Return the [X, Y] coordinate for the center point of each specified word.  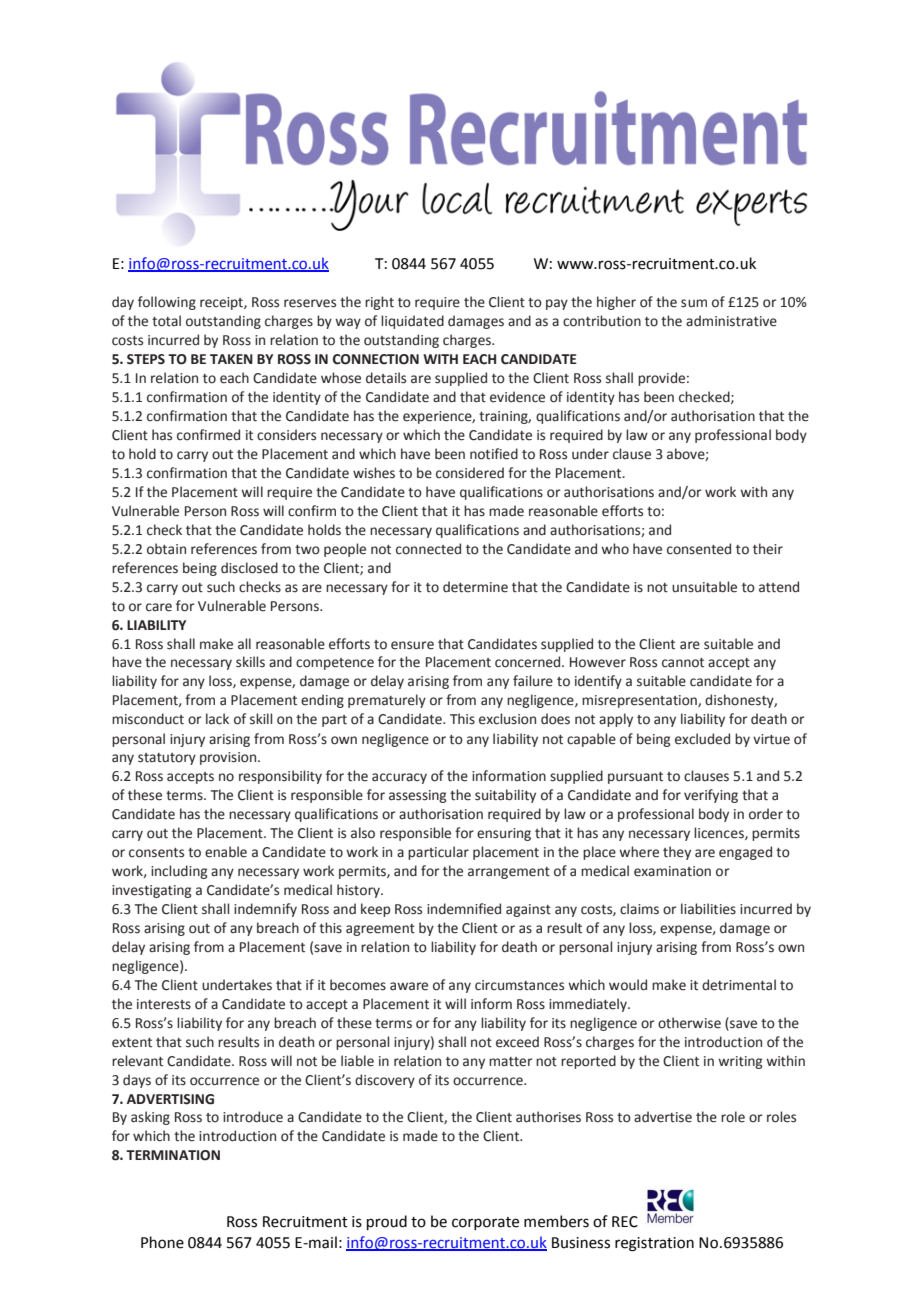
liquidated [412, 322]
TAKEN [231, 359]
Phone [162, 1242]
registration [654, 1244]
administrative [731, 321]
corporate [485, 1223]
